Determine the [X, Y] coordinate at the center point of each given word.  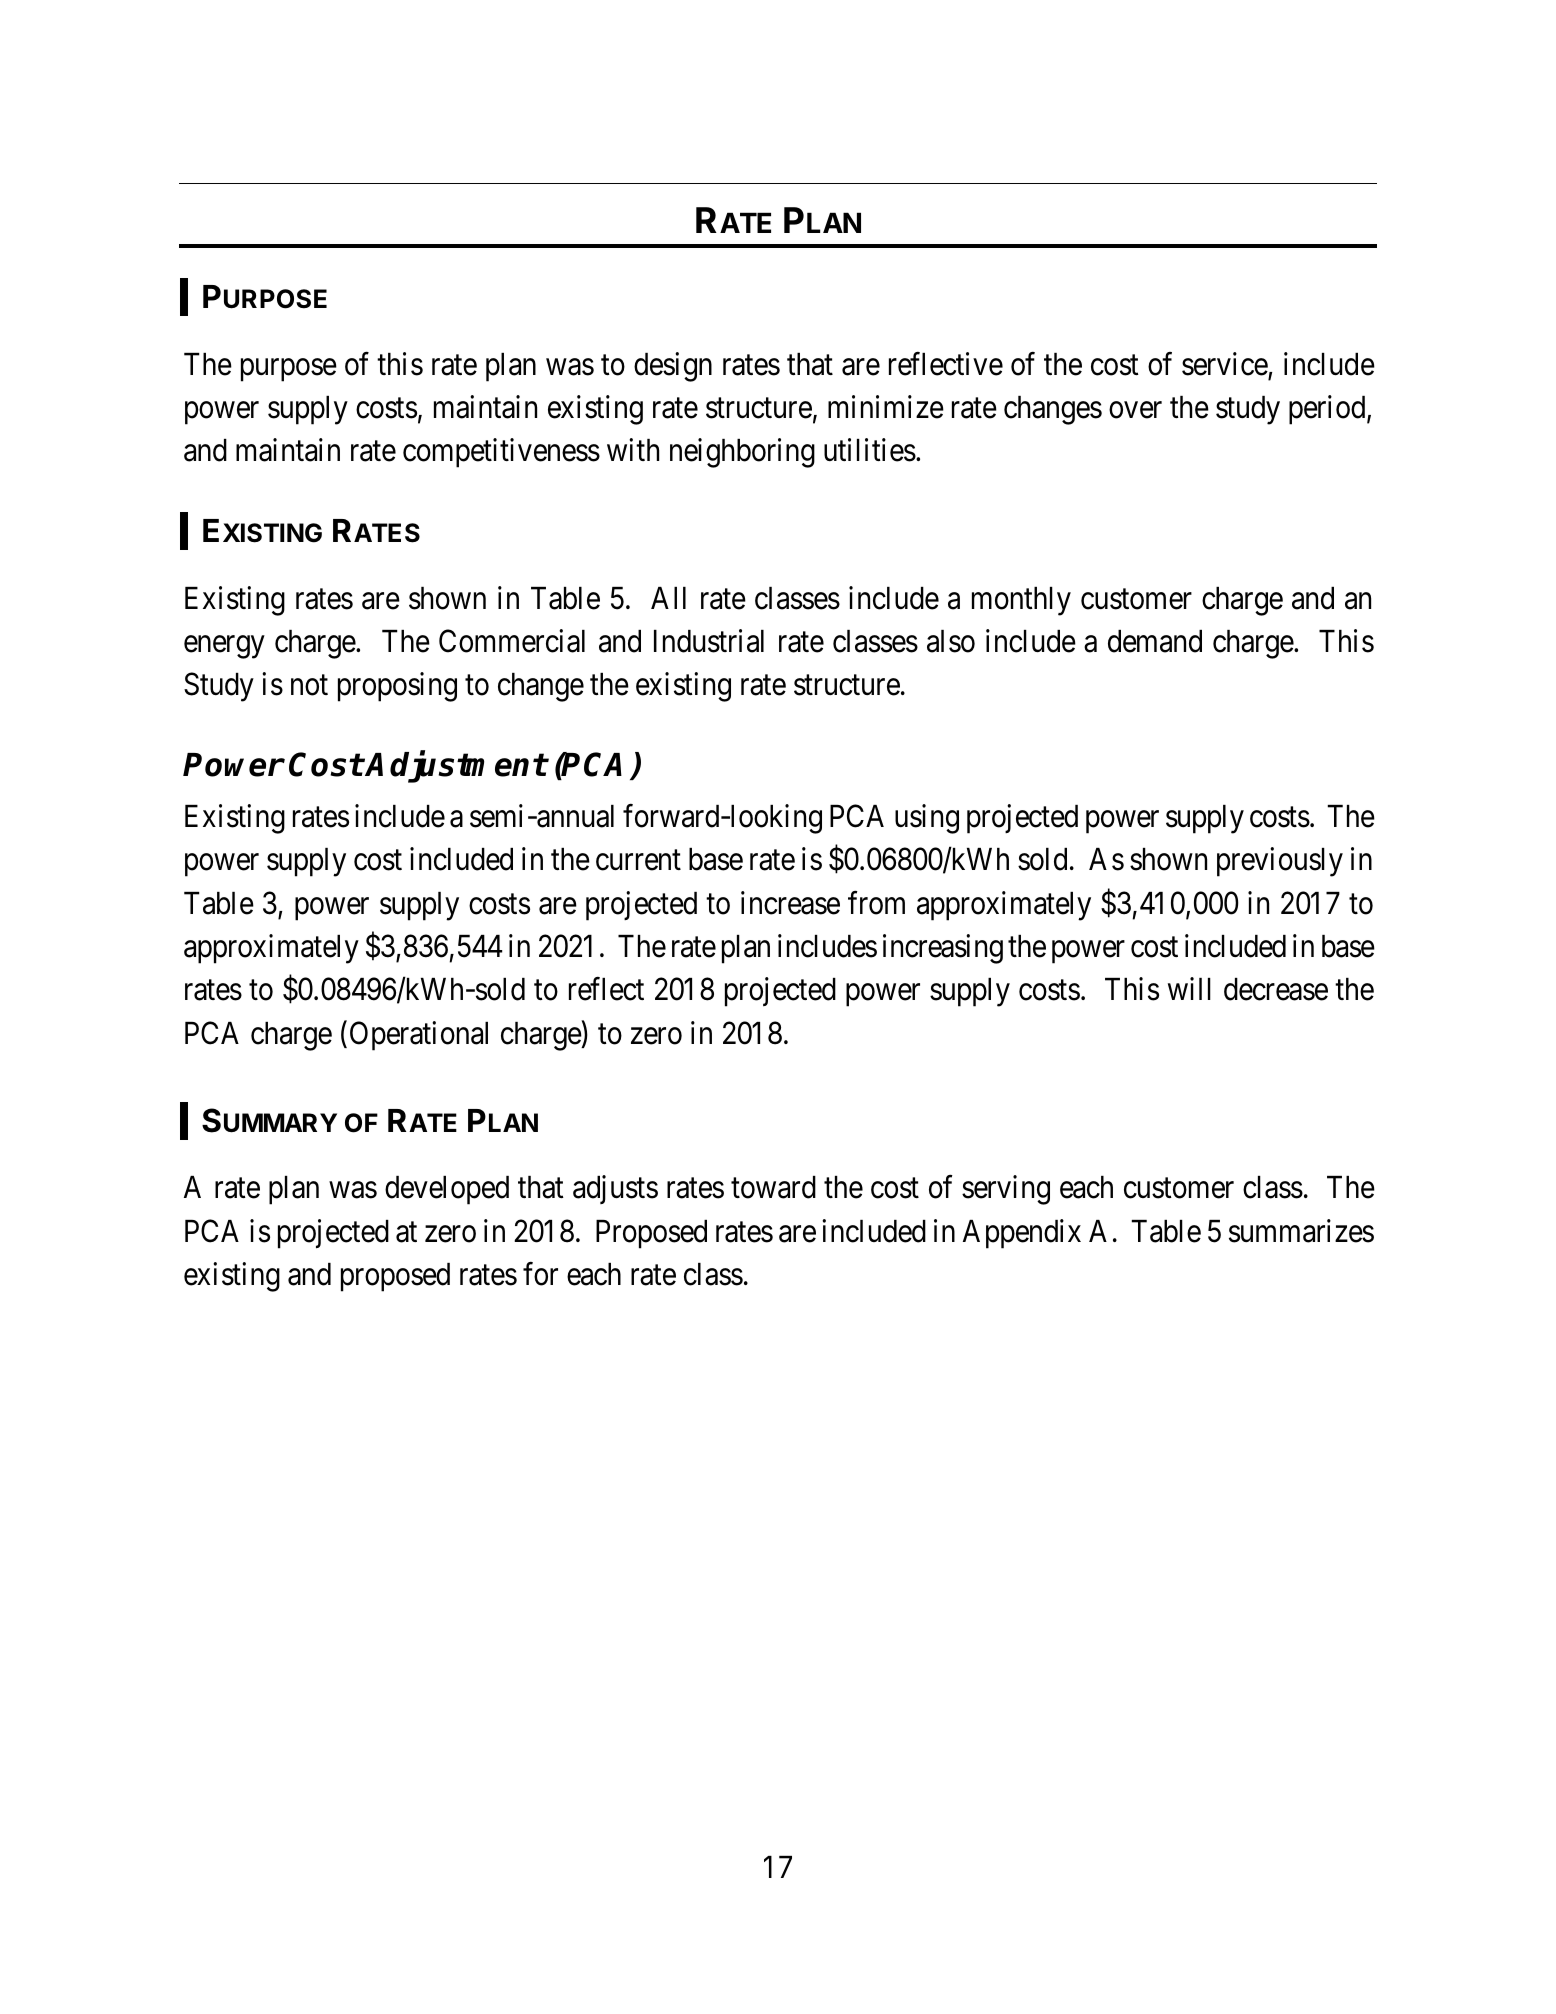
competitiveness [501, 453]
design [673, 367]
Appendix [1022, 1234]
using [927, 819]
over [1135, 410]
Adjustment [456, 767]
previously [1280, 862]
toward [773, 1187]
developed [447, 1190]
